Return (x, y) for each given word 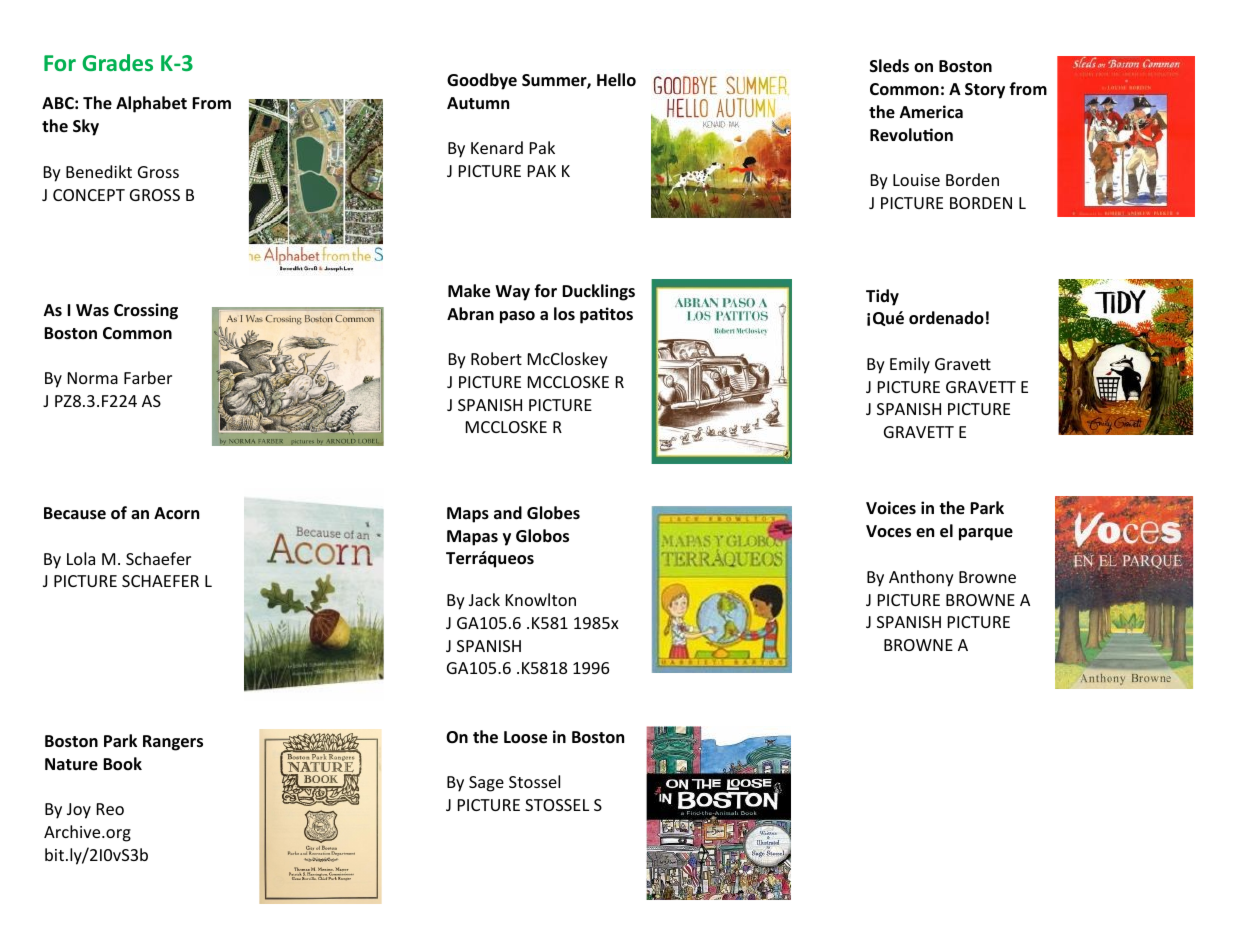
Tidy (882, 297)
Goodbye (482, 81)
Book (122, 764)
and (508, 513)
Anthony (921, 578)
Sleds (889, 66)
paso (517, 317)
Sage (486, 784)
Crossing (146, 311)
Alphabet (151, 104)
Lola (81, 558)
